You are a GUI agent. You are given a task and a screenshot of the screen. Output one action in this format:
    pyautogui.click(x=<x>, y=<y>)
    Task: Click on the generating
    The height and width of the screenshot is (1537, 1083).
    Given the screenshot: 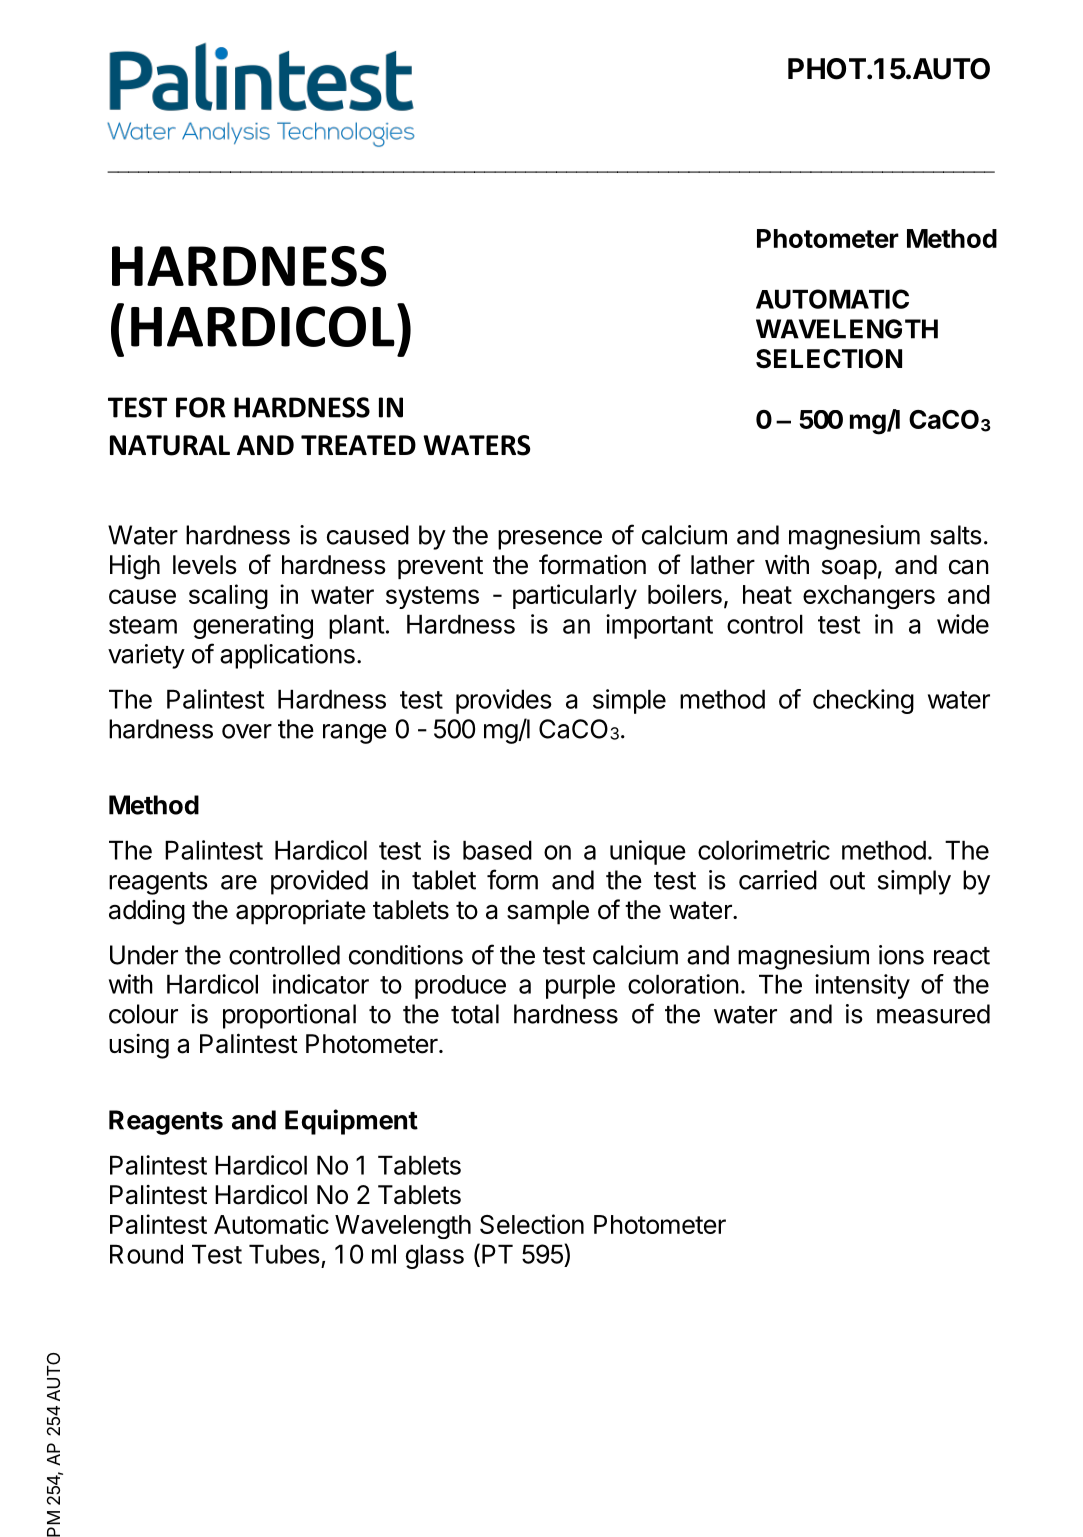 What is the action you would take?
    pyautogui.click(x=253, y=626)
